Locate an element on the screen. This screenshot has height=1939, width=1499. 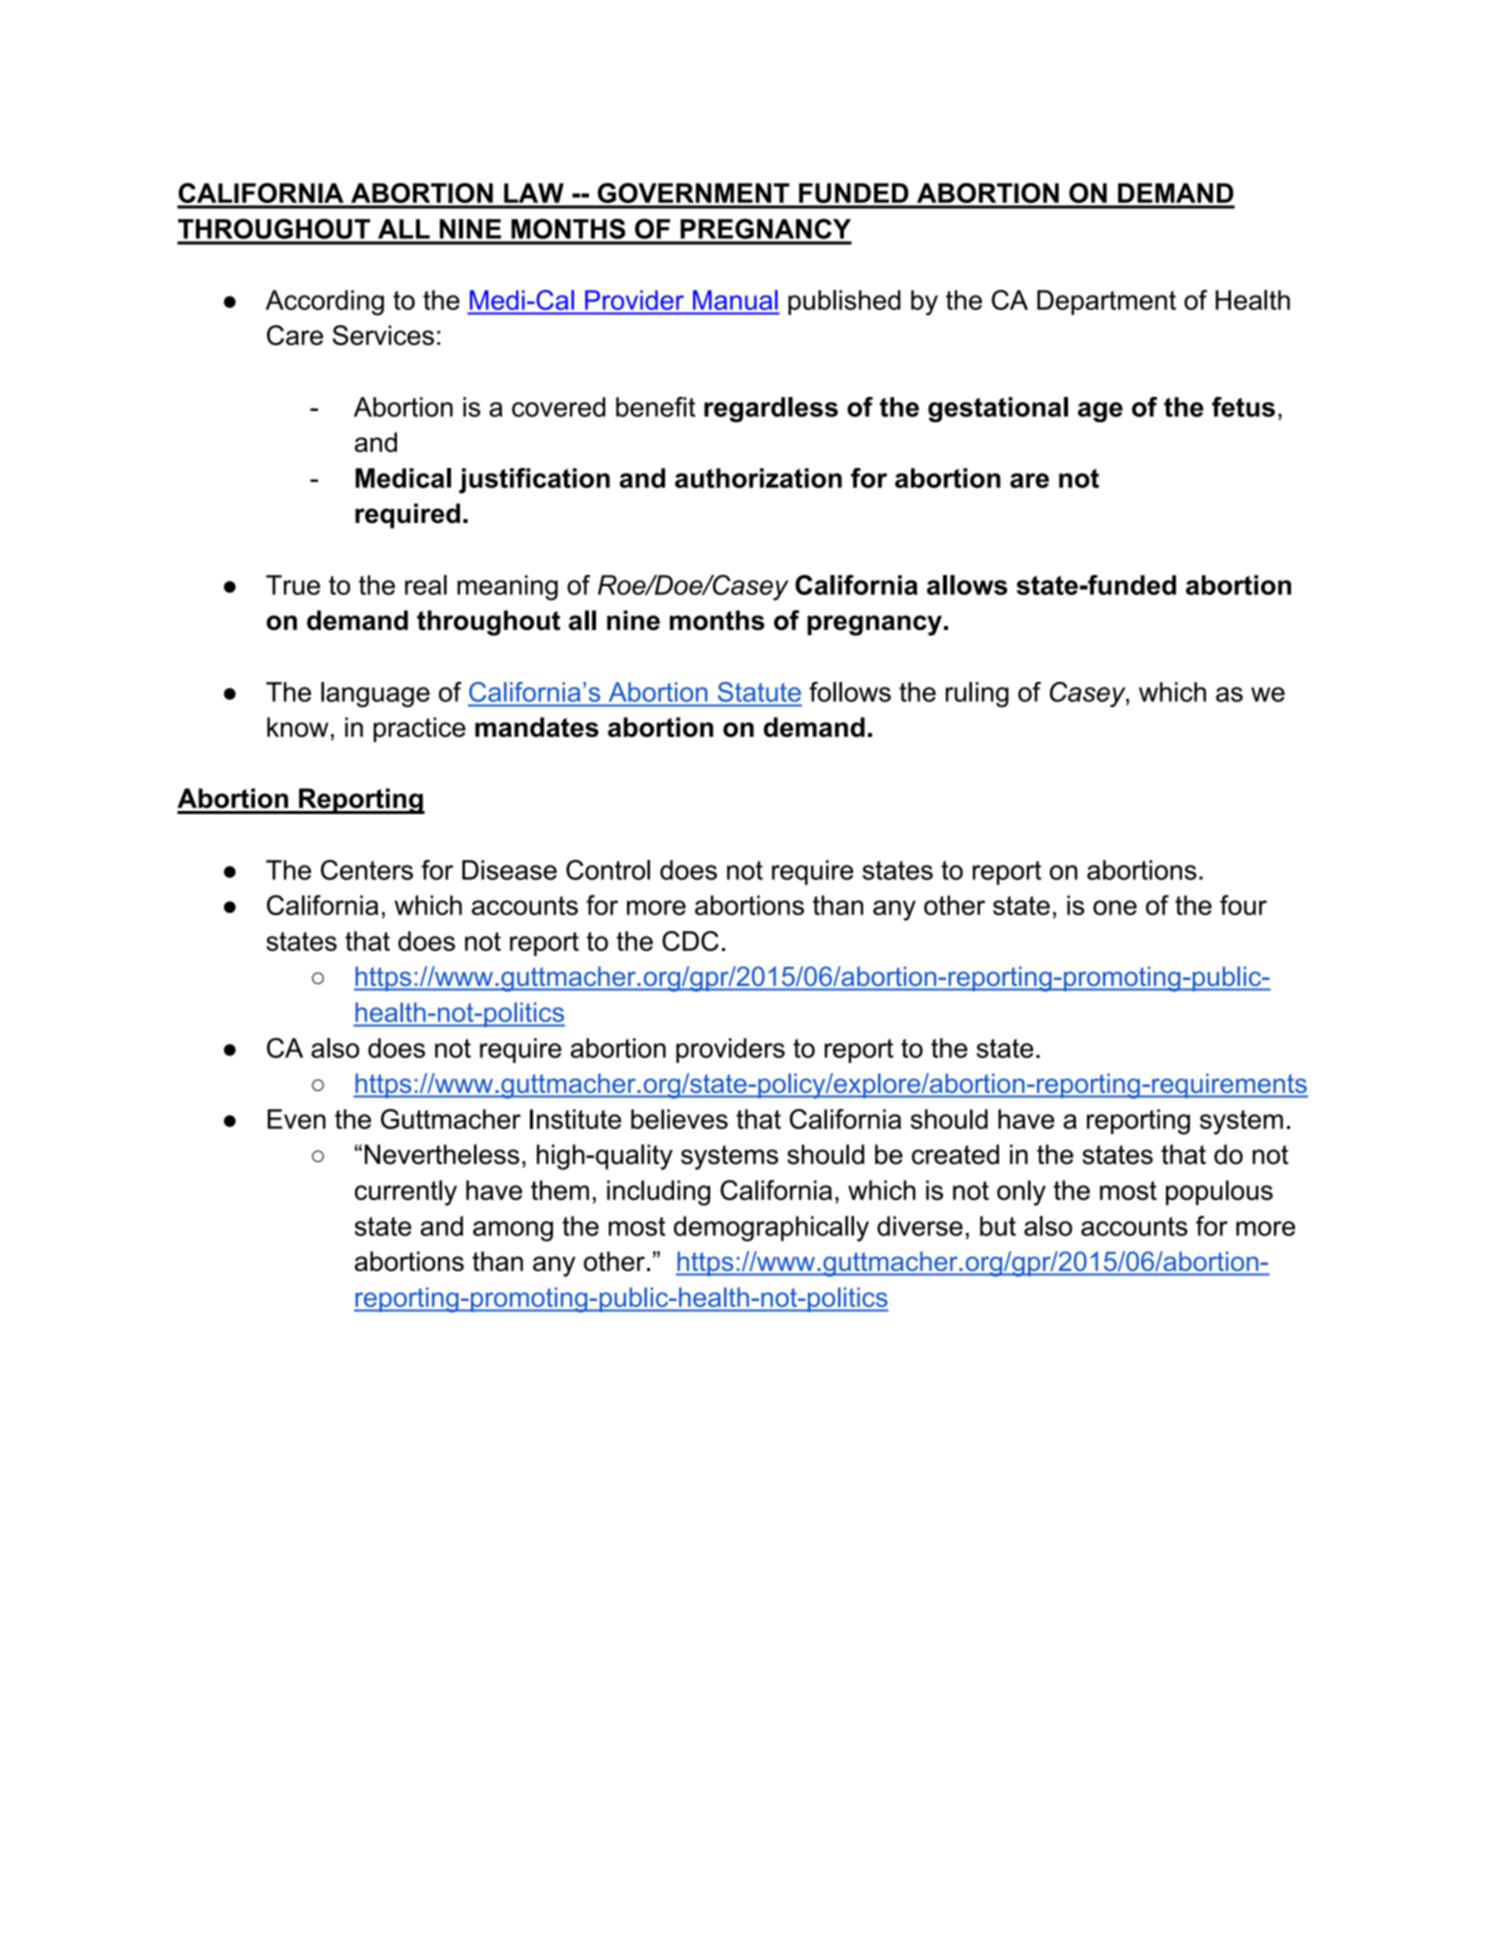
published is located at coordinates (844, 302).
